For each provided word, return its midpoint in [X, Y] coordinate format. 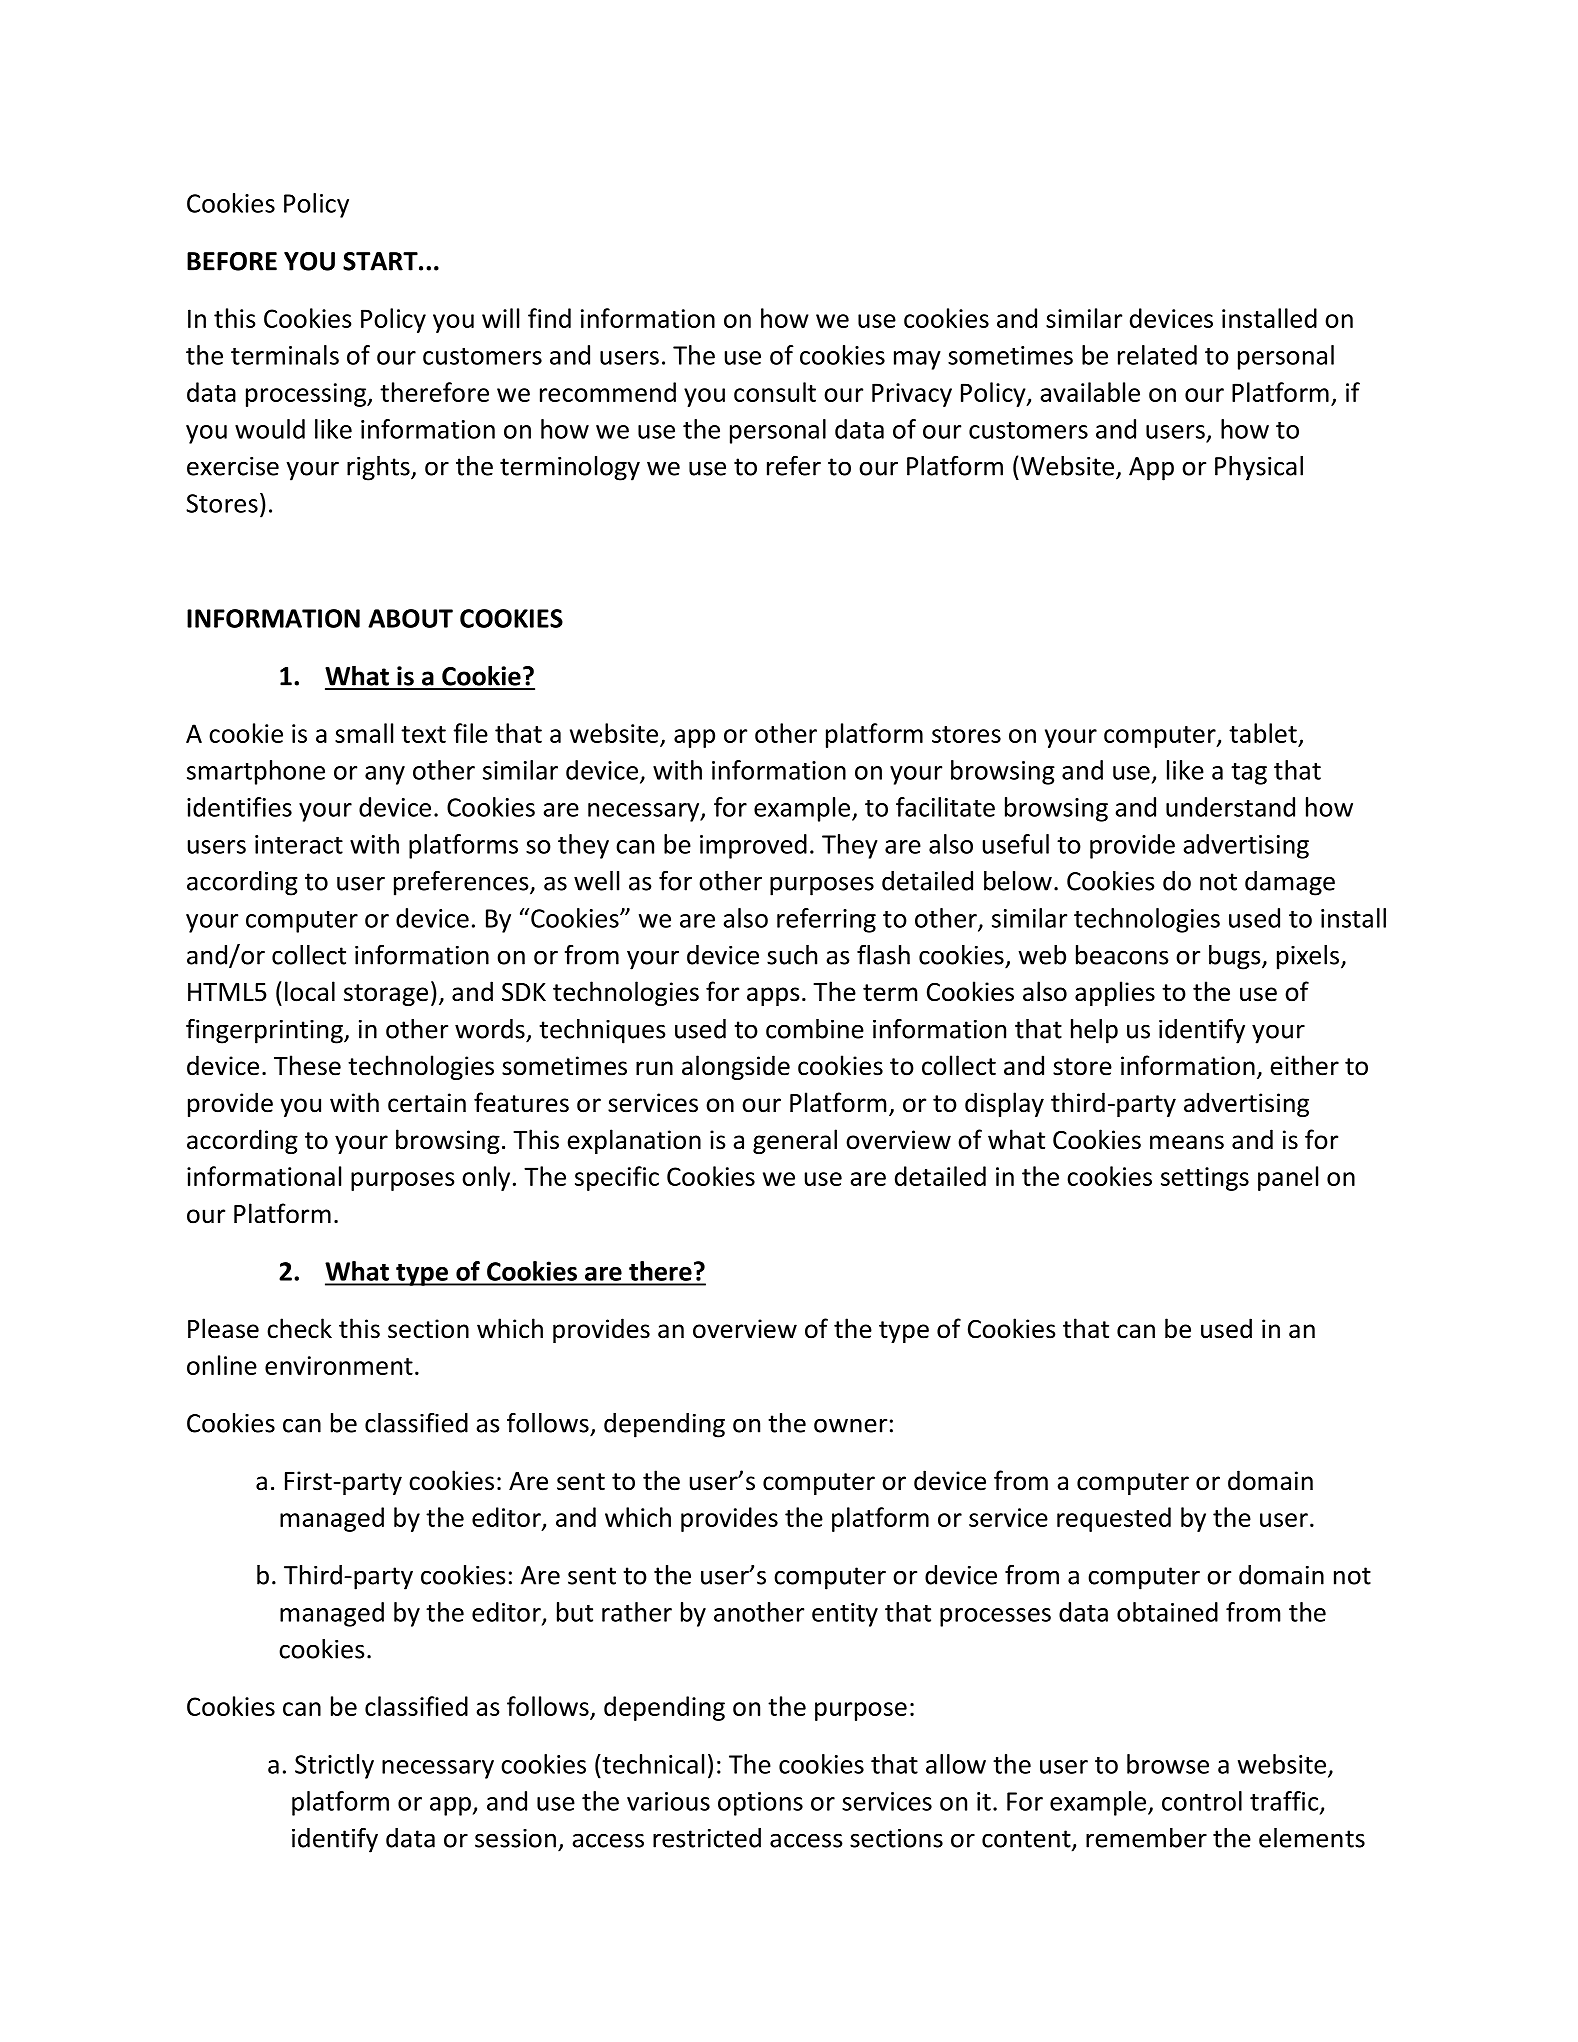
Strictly [334, 1766]
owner [850, 1425]
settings [1205, 1179]
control [1202, 1801]
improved [753, 846]
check [299, 1328]
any [385, 775]
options [760, 1804]
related [1157, 355]
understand [1230, 807]
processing [307, 395]
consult [775, 392]
